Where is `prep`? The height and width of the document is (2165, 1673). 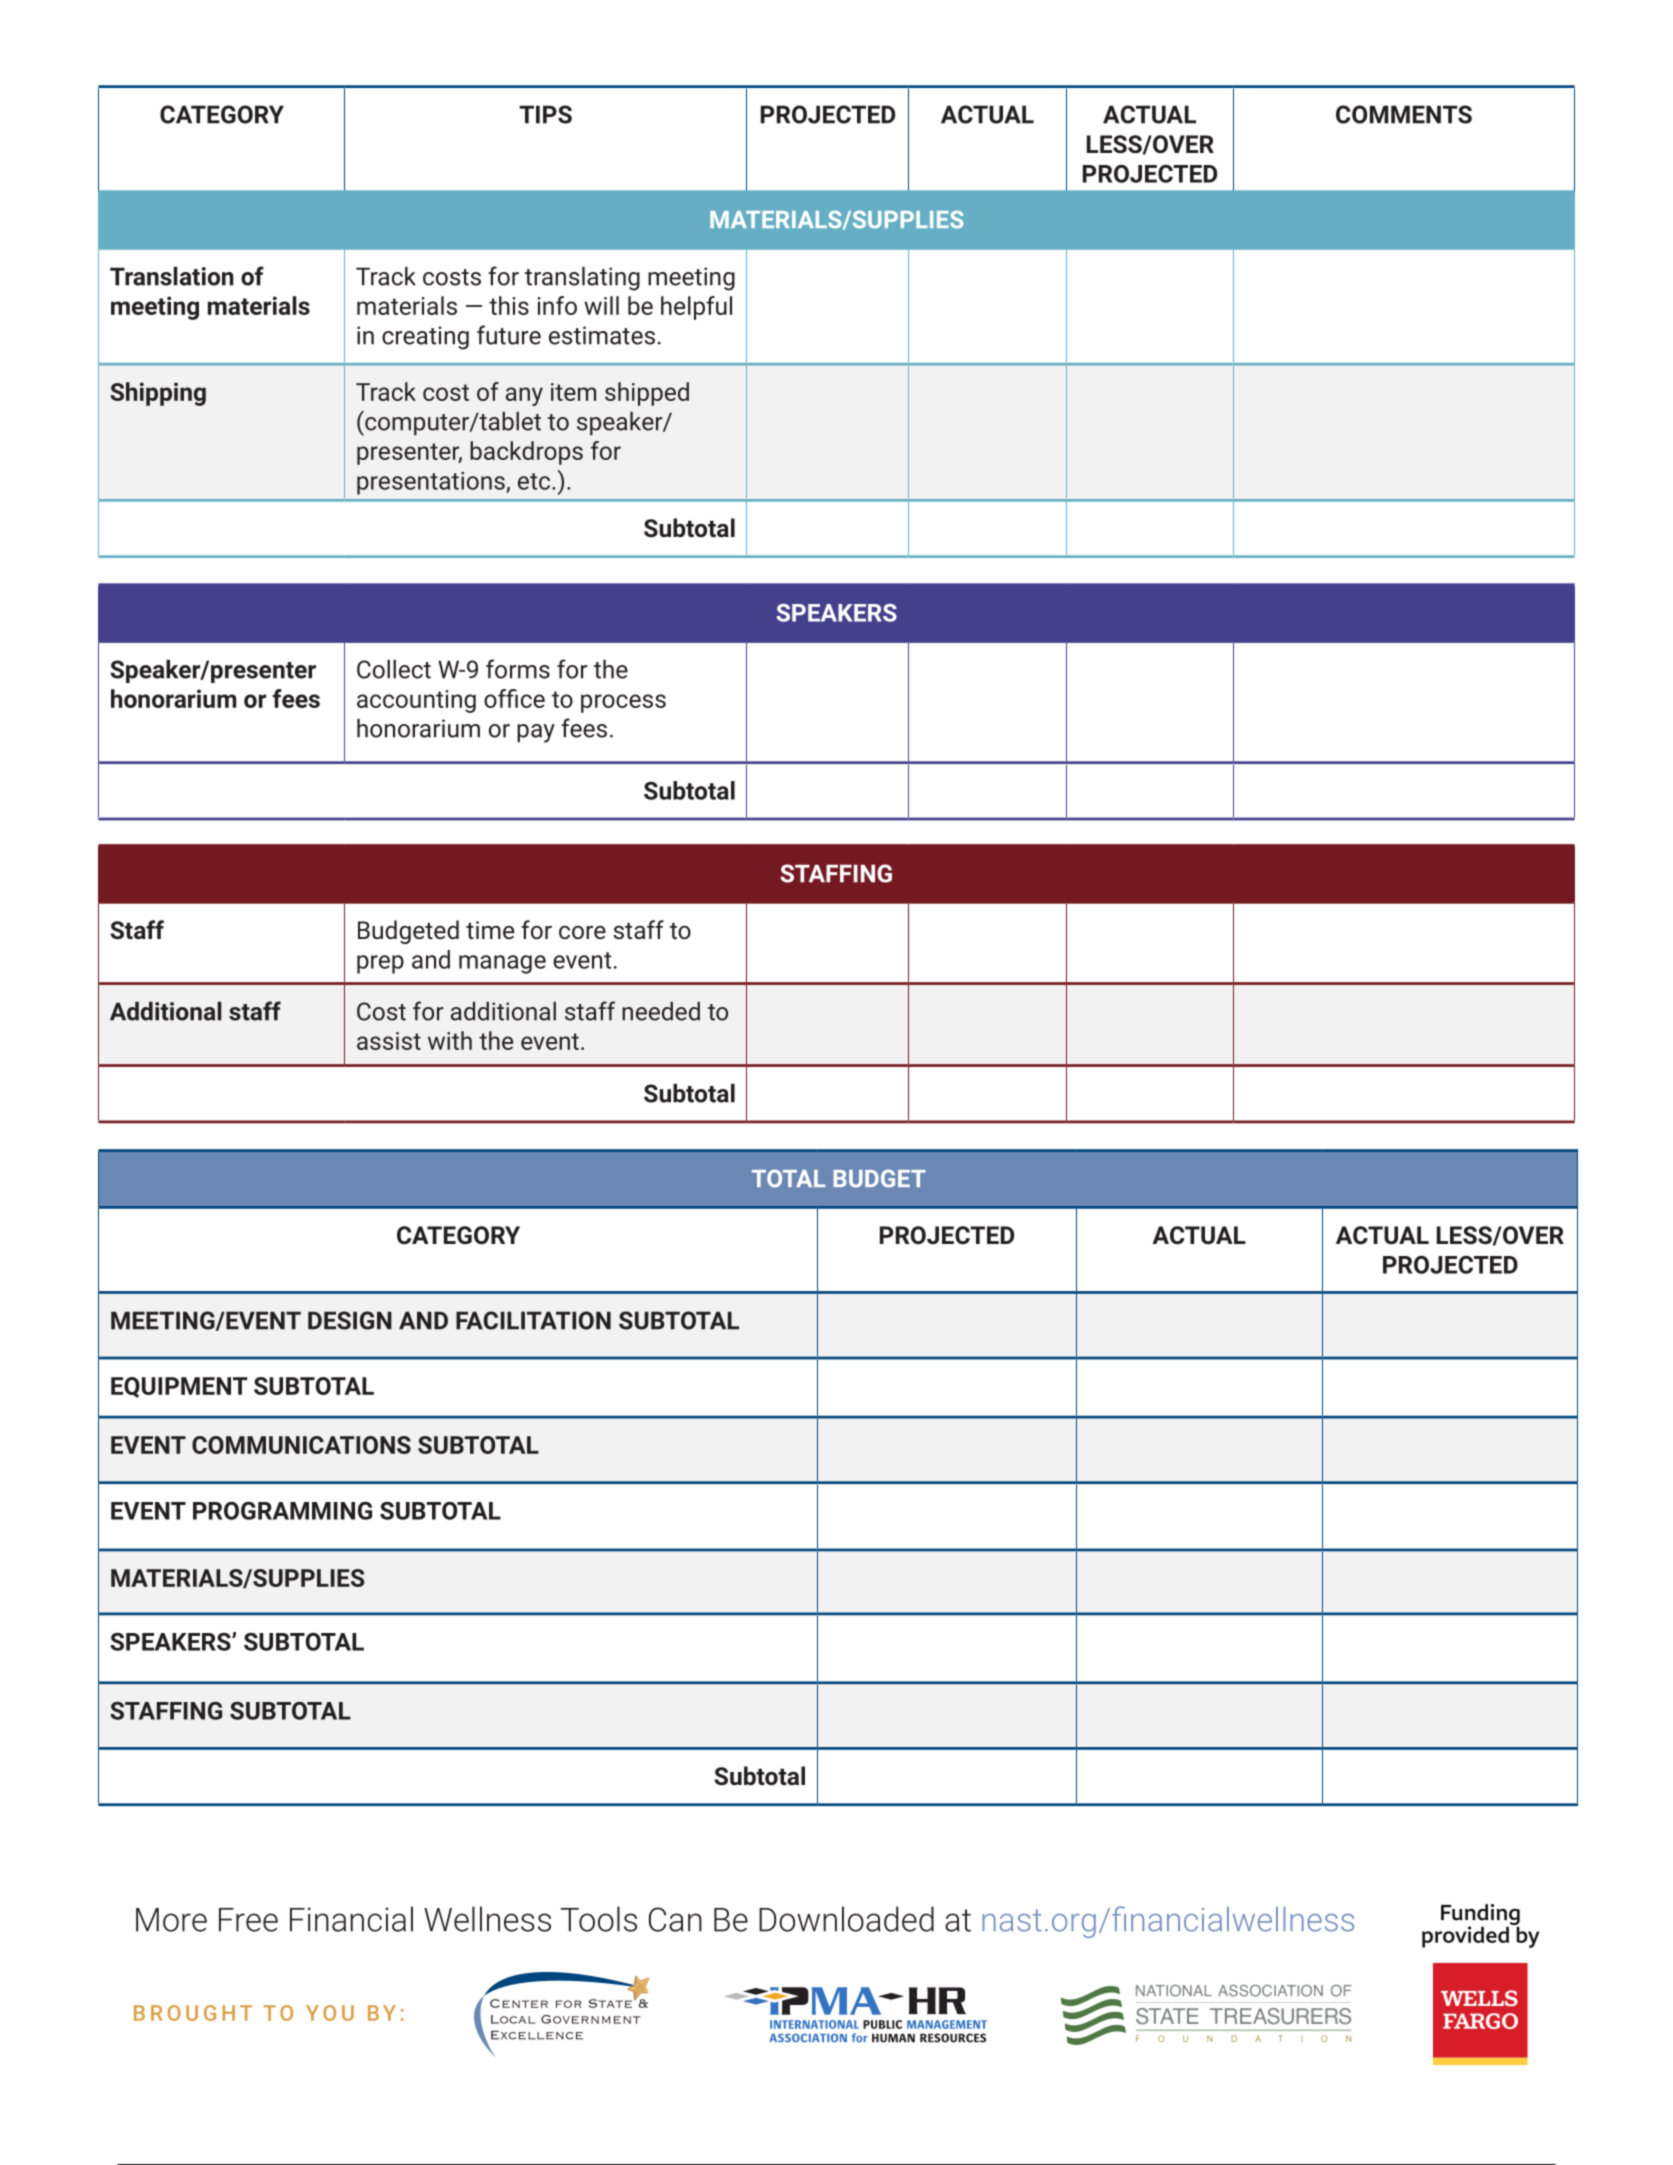 prep is located at coordinates (380, 964).
